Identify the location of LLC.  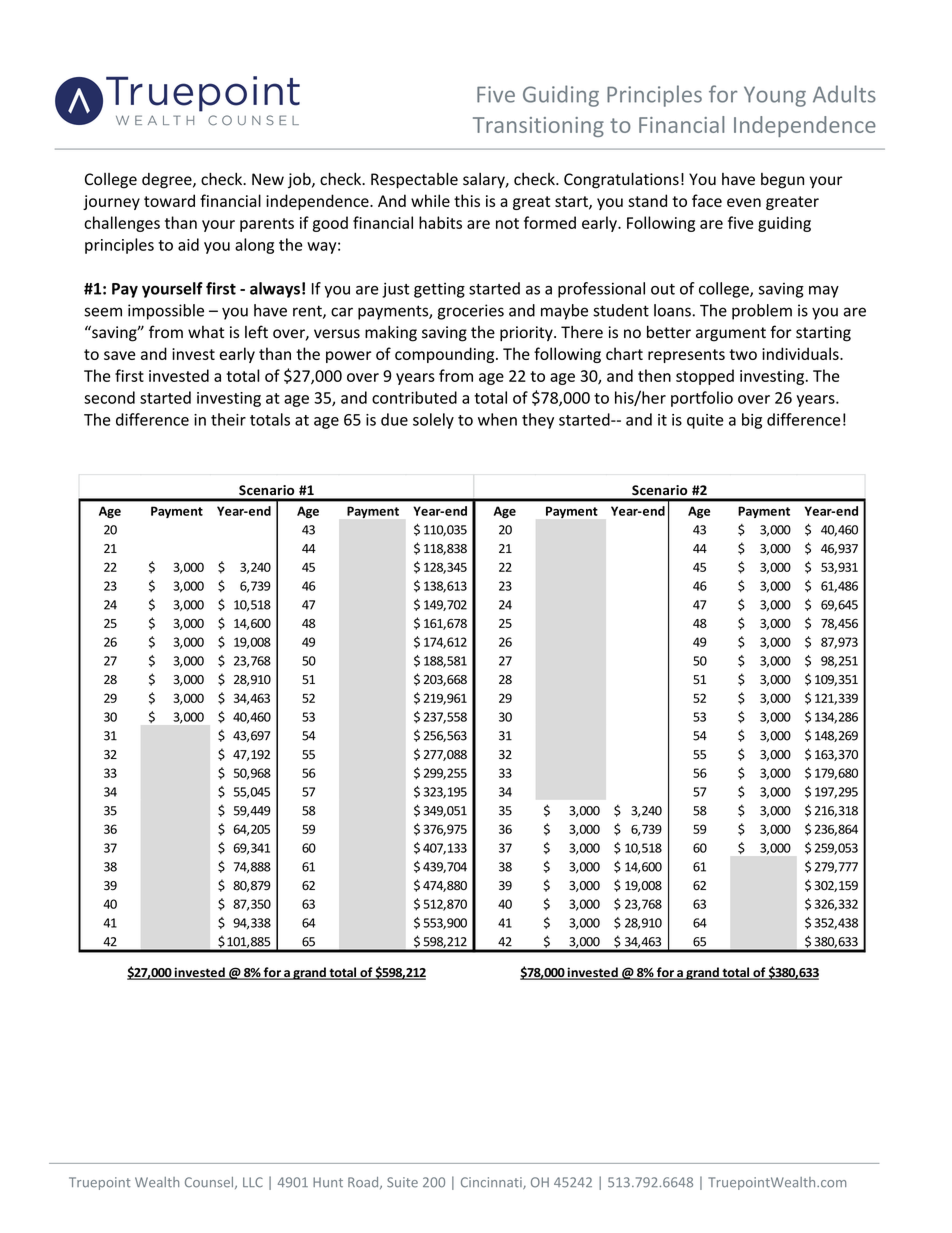
(253, 1182).
